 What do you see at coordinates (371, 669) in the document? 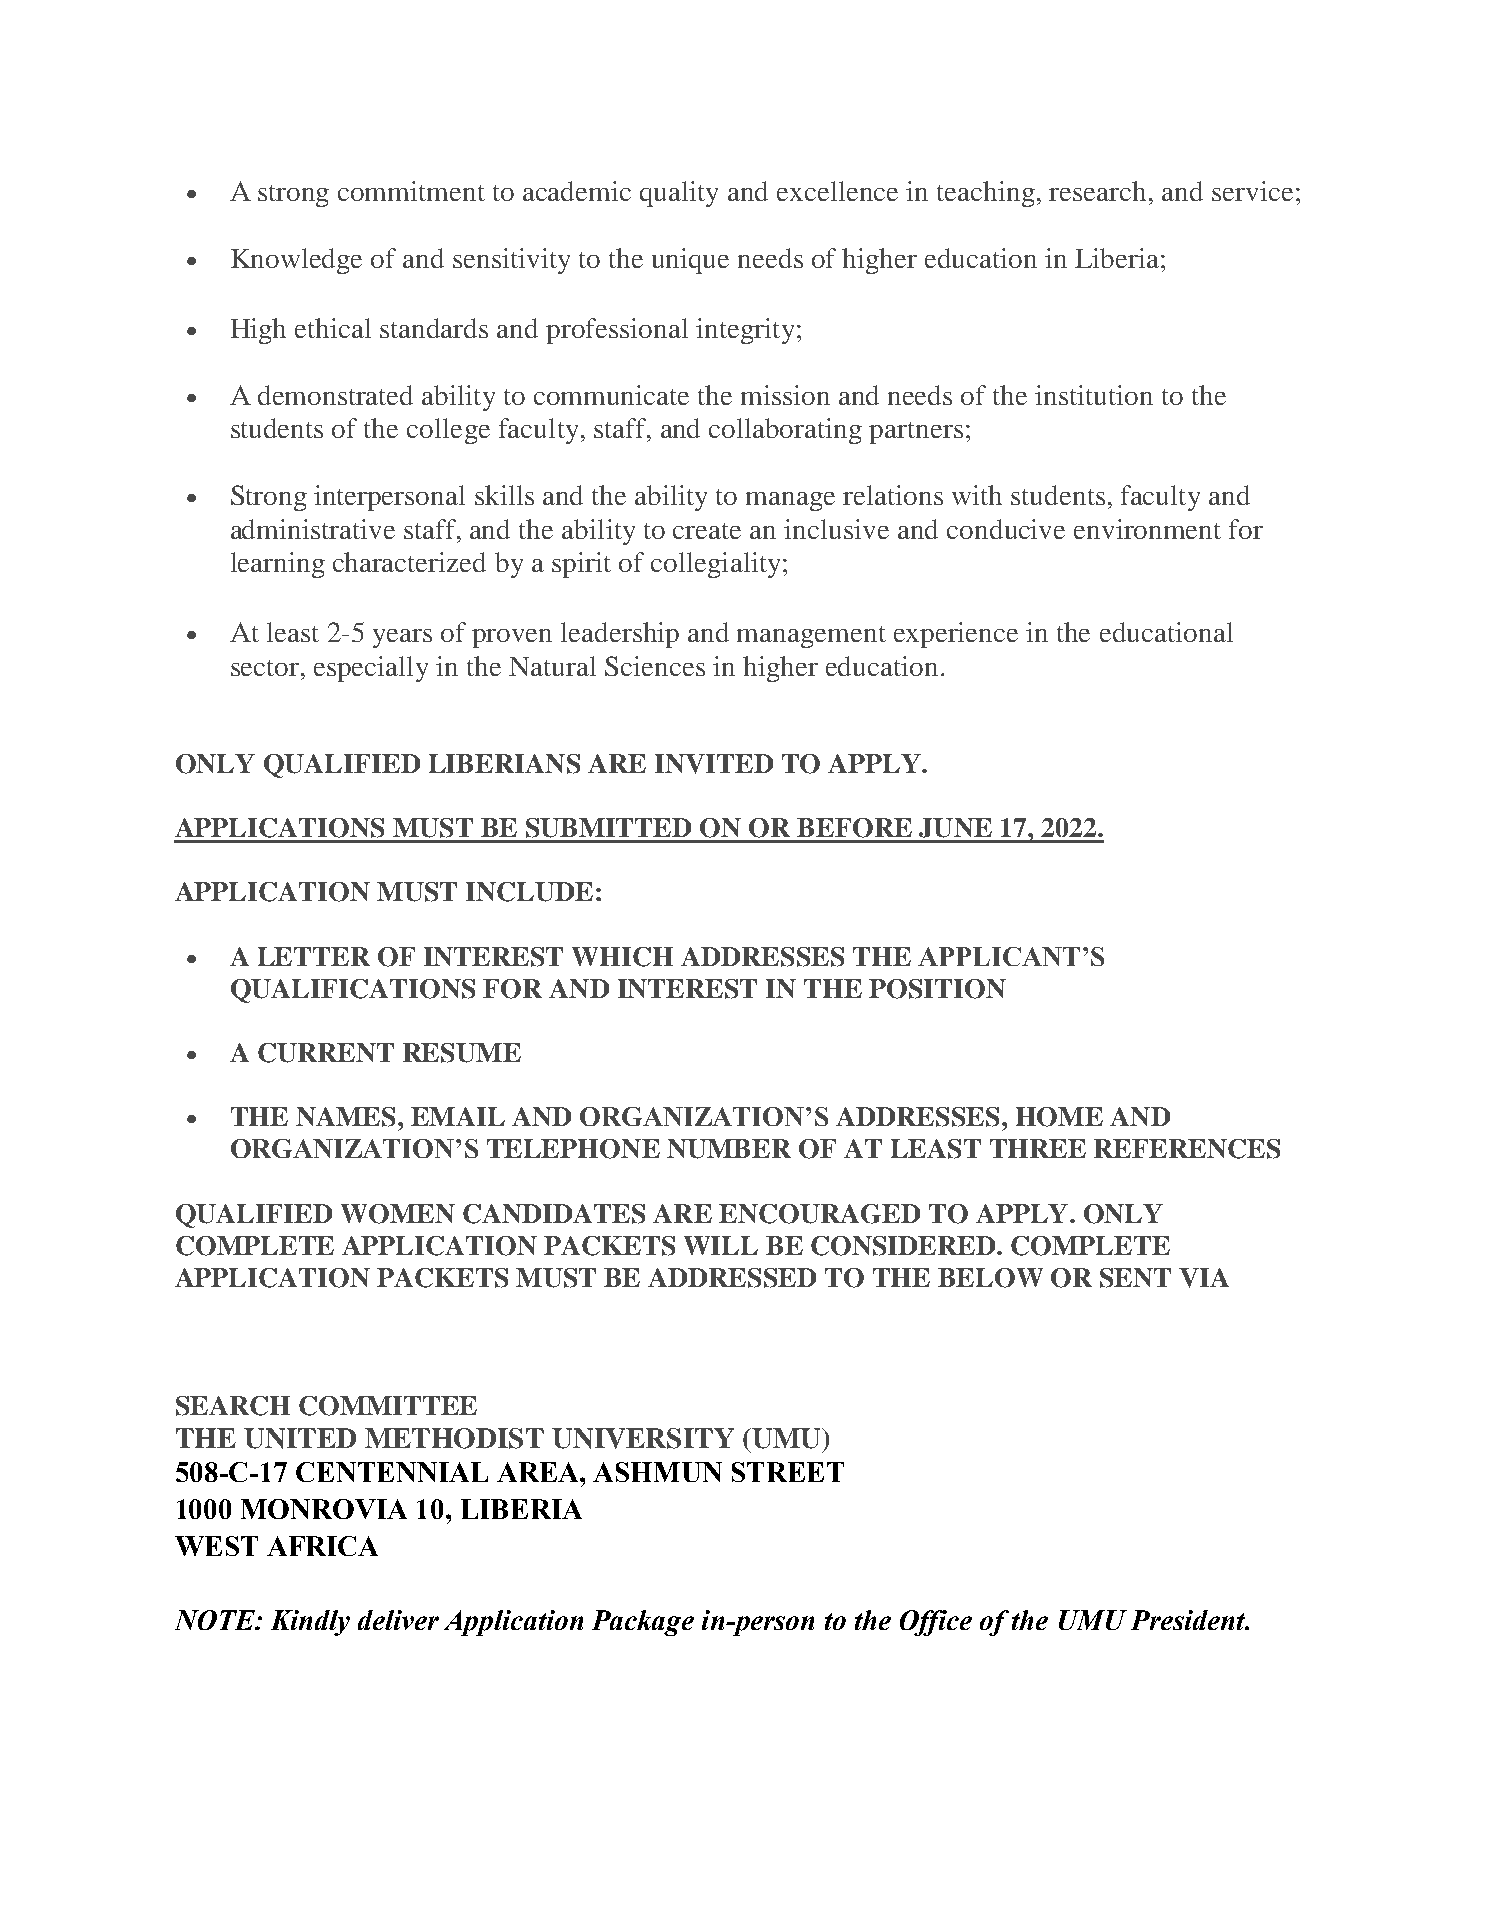
I see `especially` at bounding box center [371, 669].
